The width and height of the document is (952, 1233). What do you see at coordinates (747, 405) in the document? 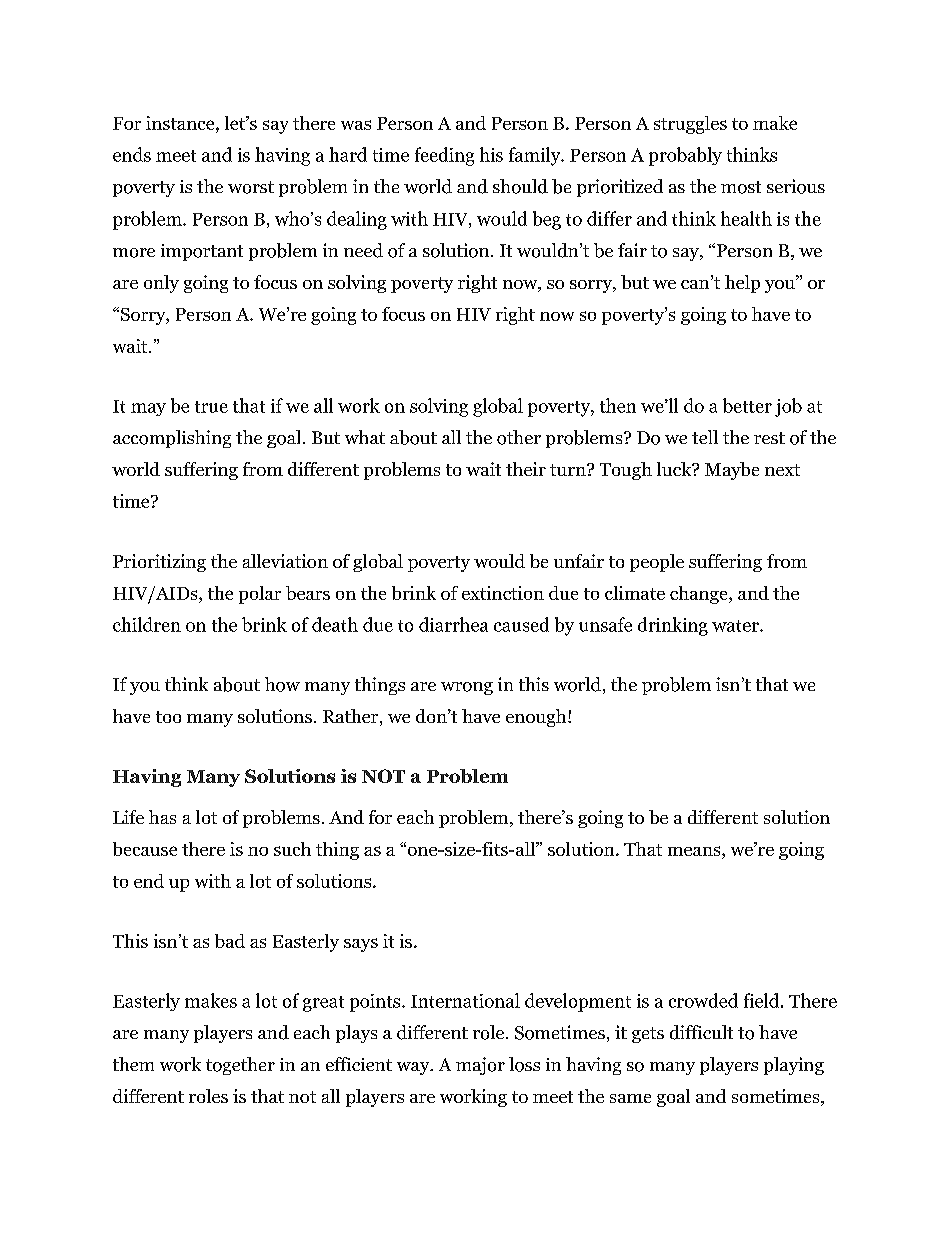
I see `better` at bounding box center [747, 405].
